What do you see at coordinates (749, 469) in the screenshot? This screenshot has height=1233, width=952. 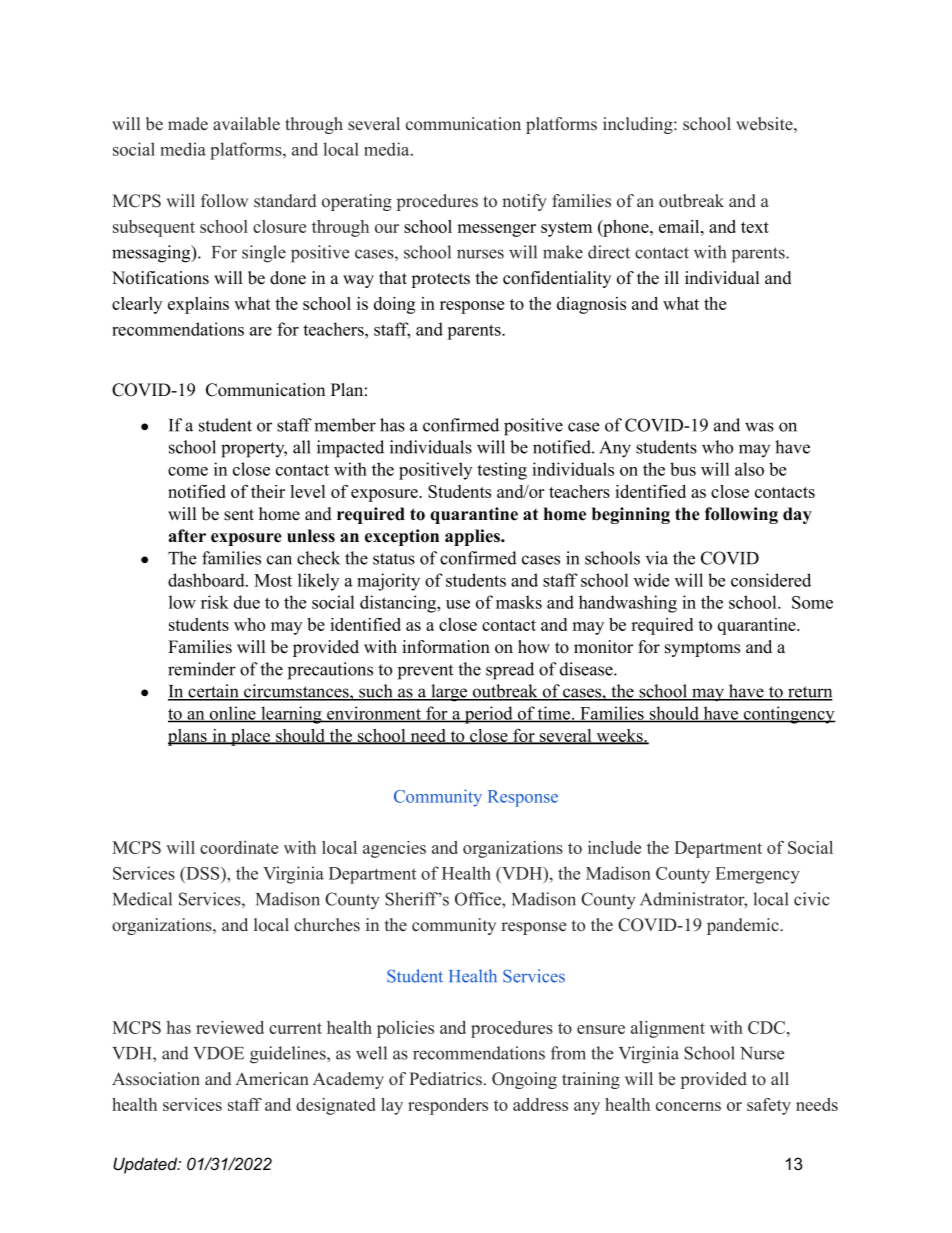 I see `also` at bounding box center [749, 469].
